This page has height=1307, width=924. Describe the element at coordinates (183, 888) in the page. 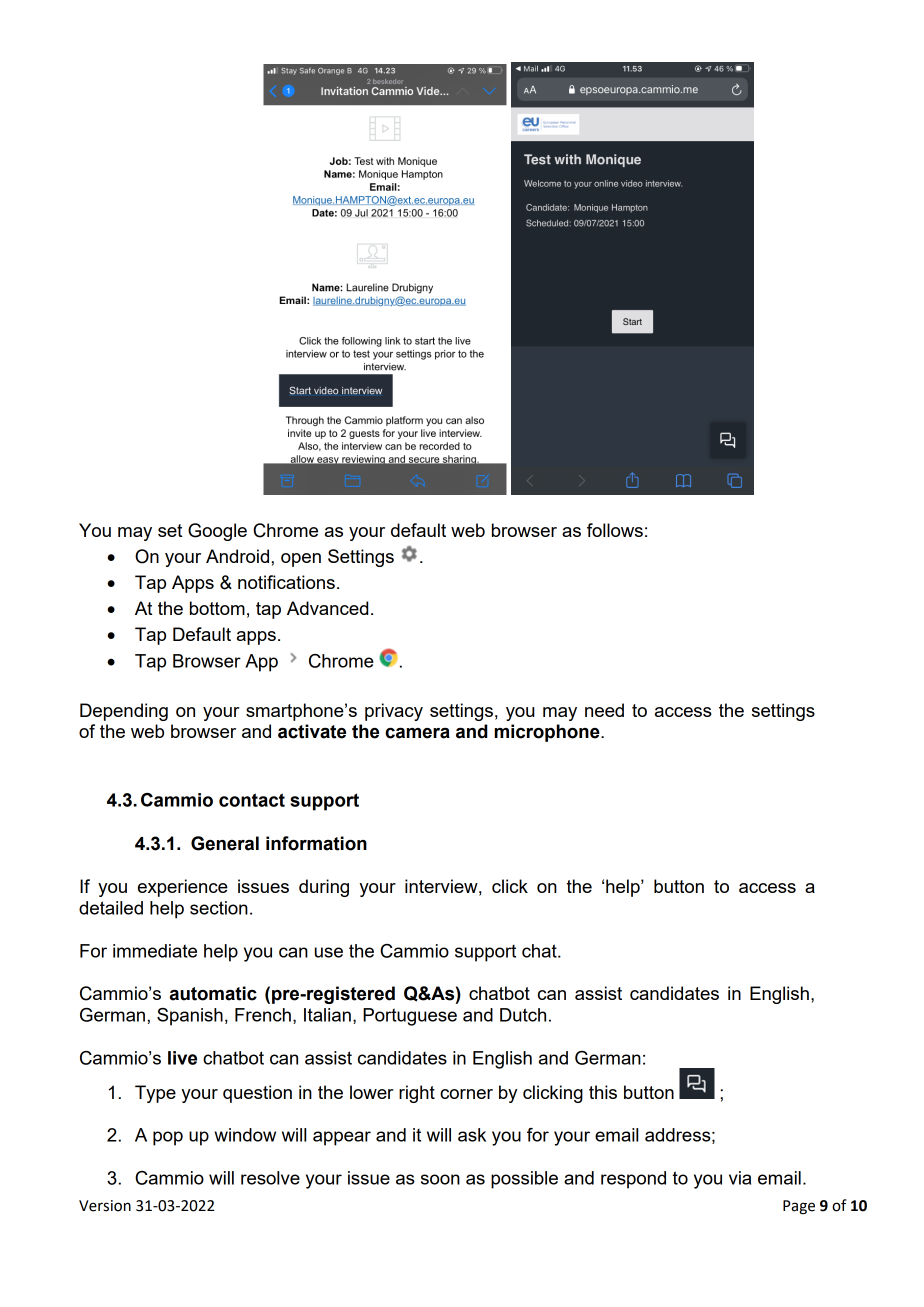

I see `experience` at that location.
